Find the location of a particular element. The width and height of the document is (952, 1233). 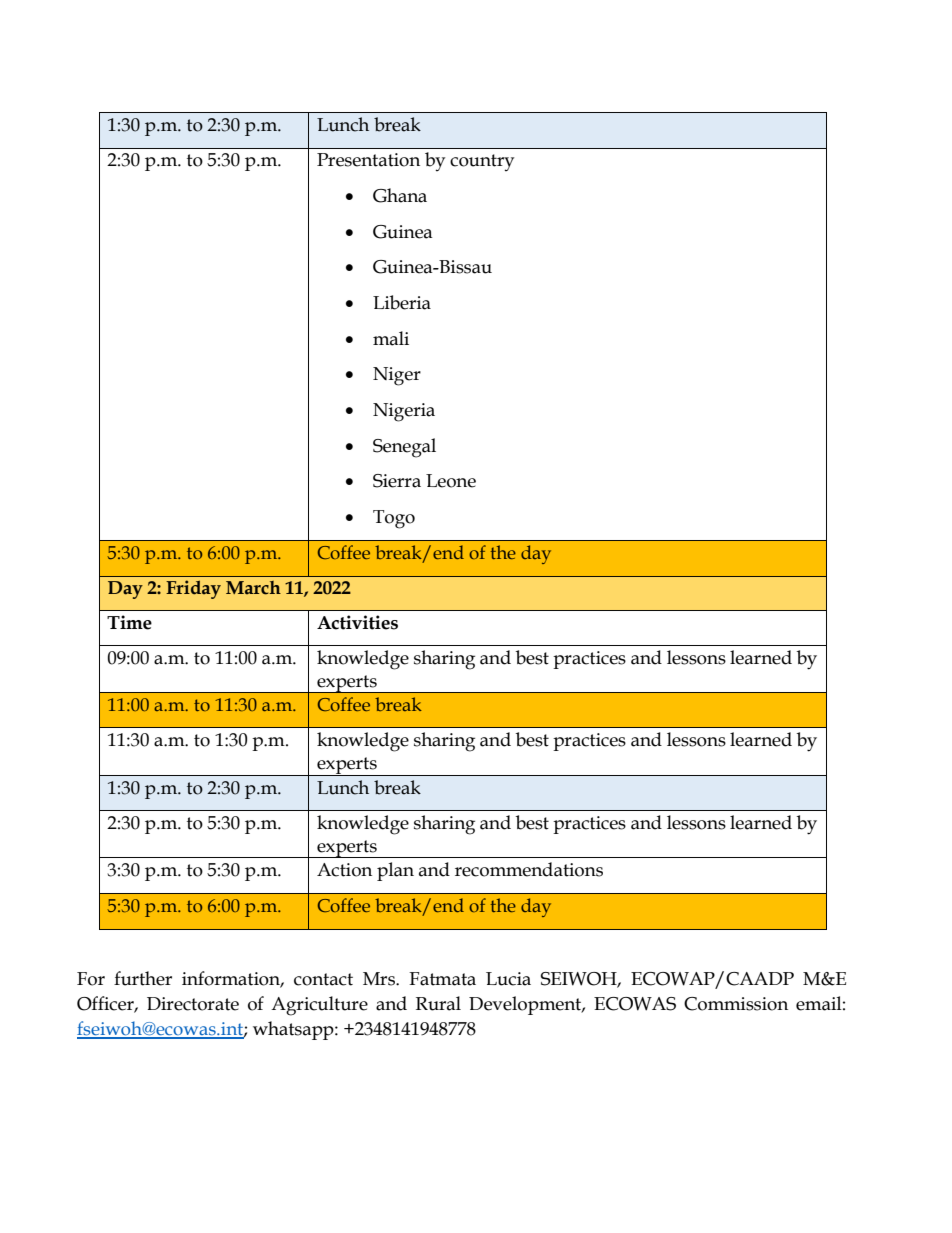

country is located at coordinates (482, 162).
